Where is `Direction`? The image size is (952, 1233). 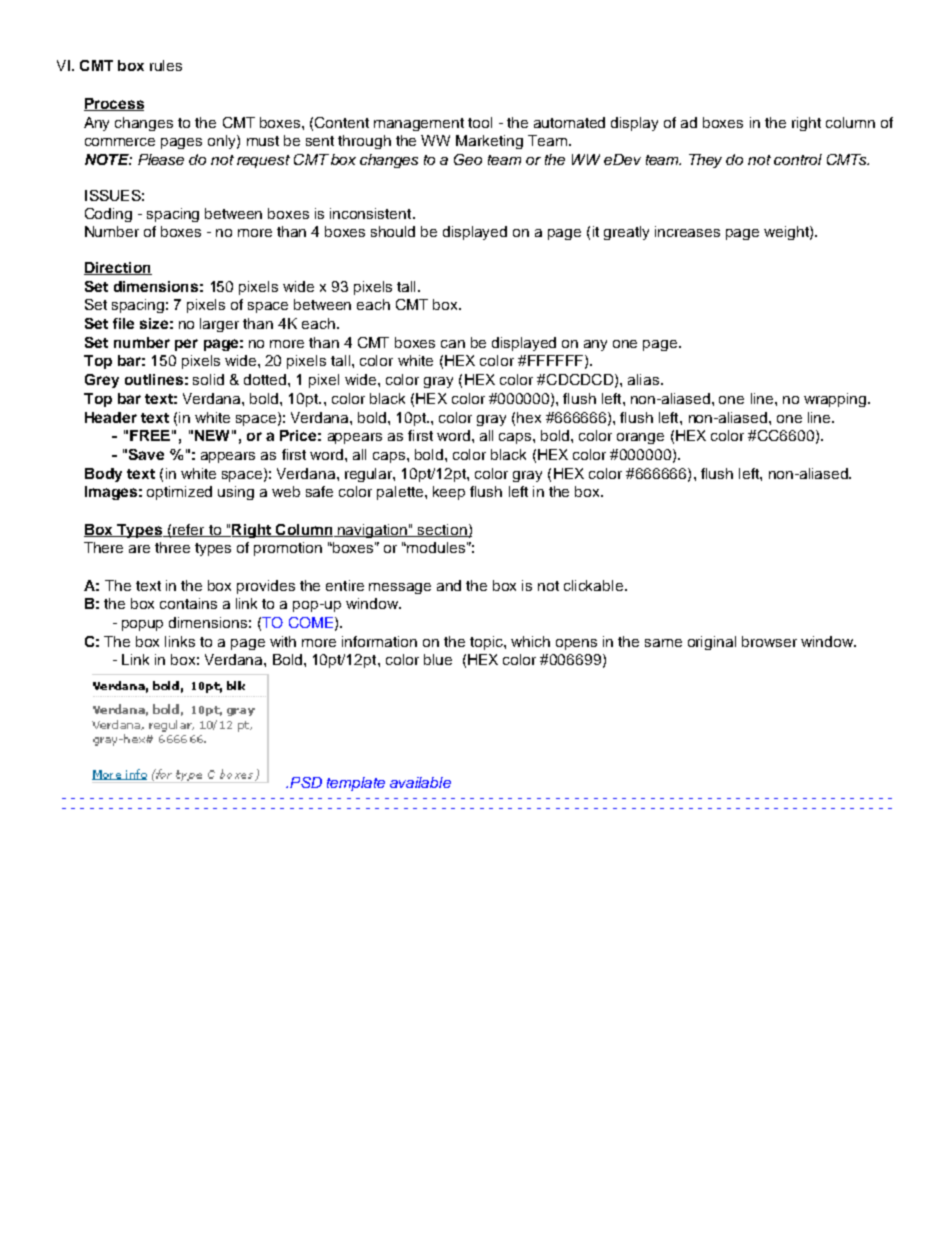 Direction is located at coordinates (118, 268).
